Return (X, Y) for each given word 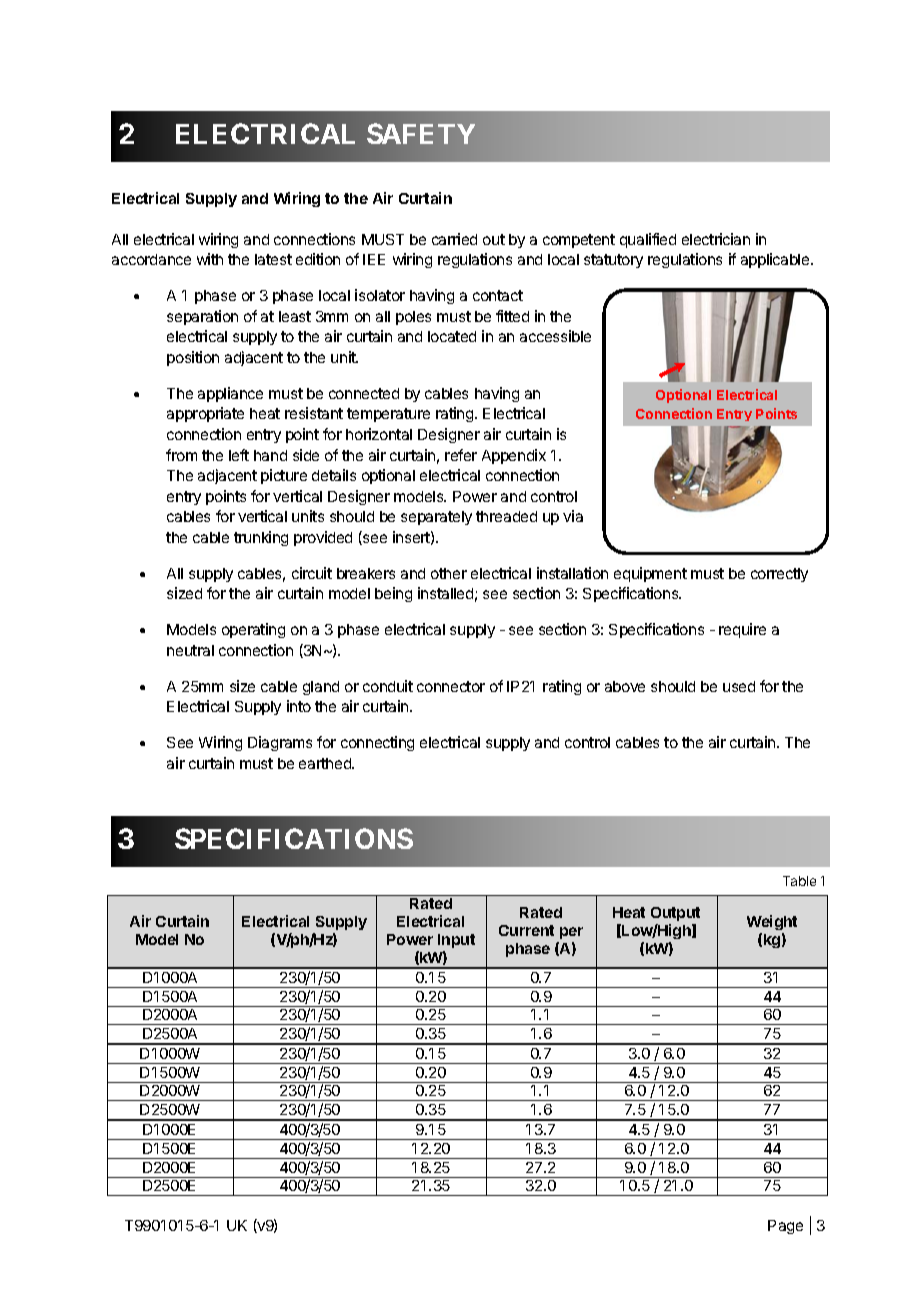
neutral (190, 650)
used (739, 686)
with (210, 259)
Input (456, 941)
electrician (716, 239)
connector (451, 686)
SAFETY (421, 133)
